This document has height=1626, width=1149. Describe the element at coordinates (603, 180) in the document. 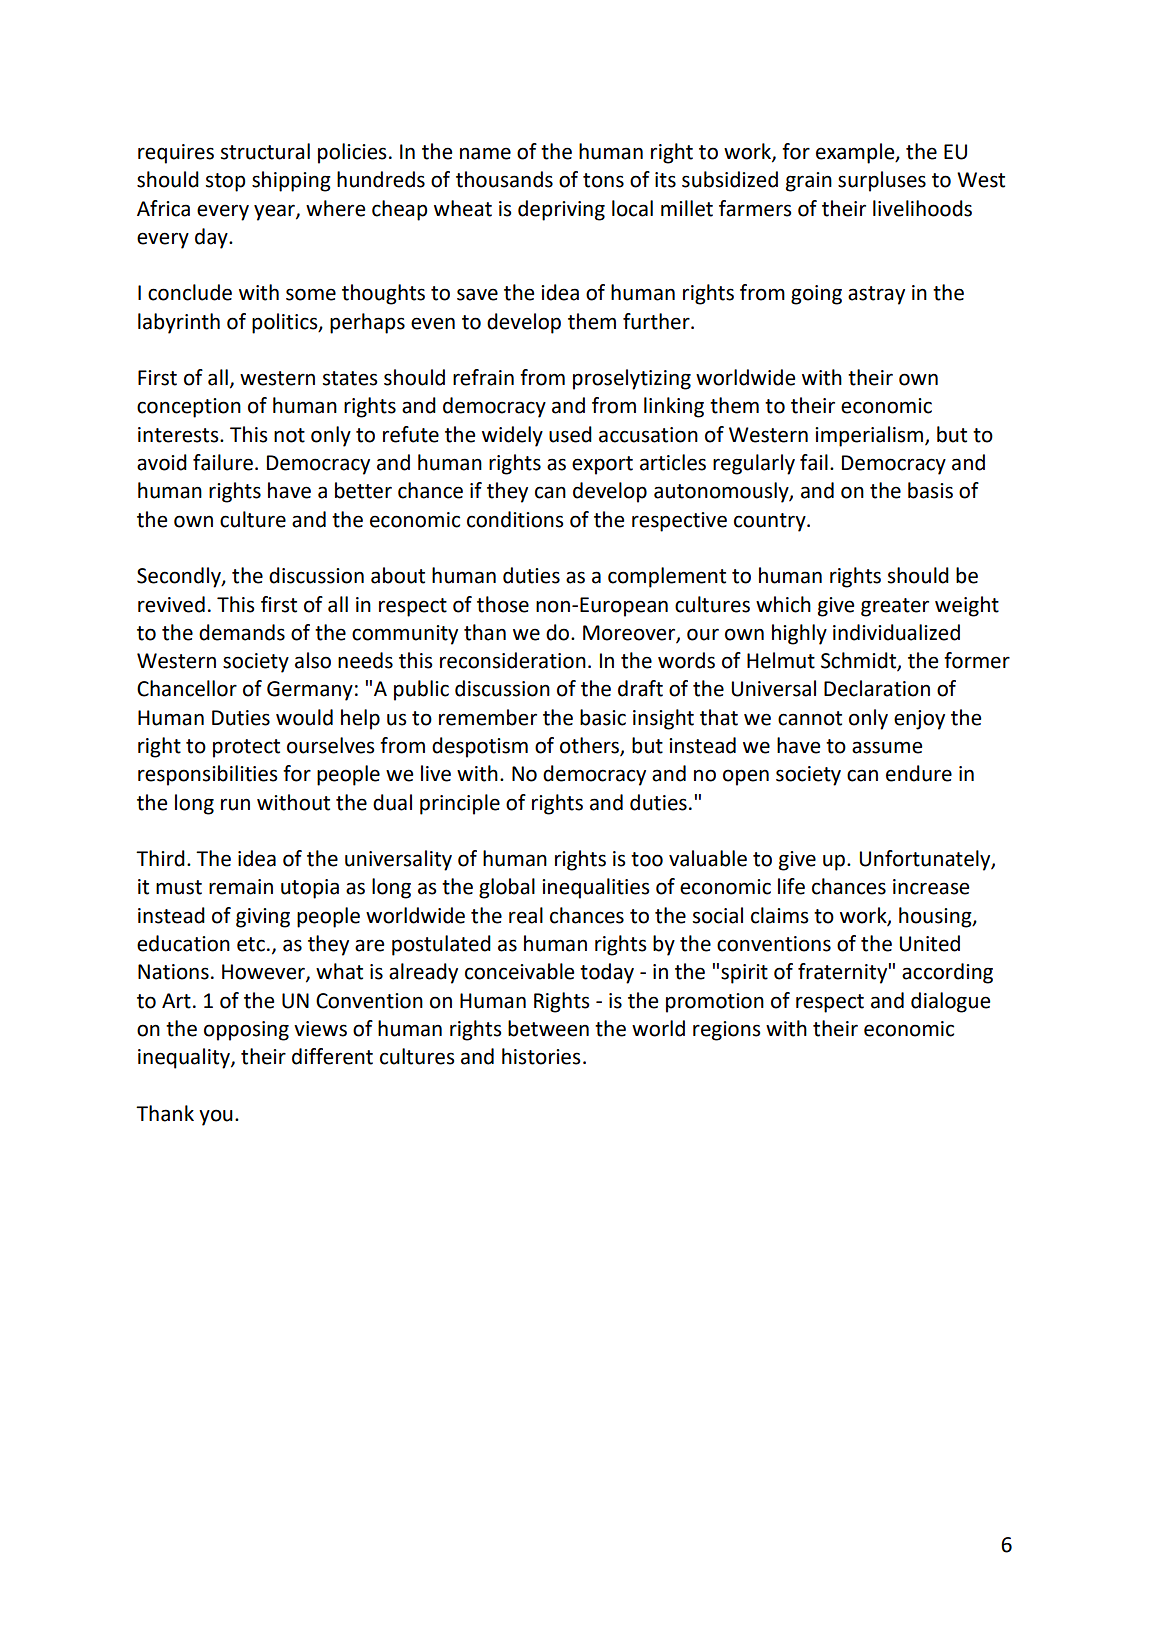

I see `tons` at that location.
